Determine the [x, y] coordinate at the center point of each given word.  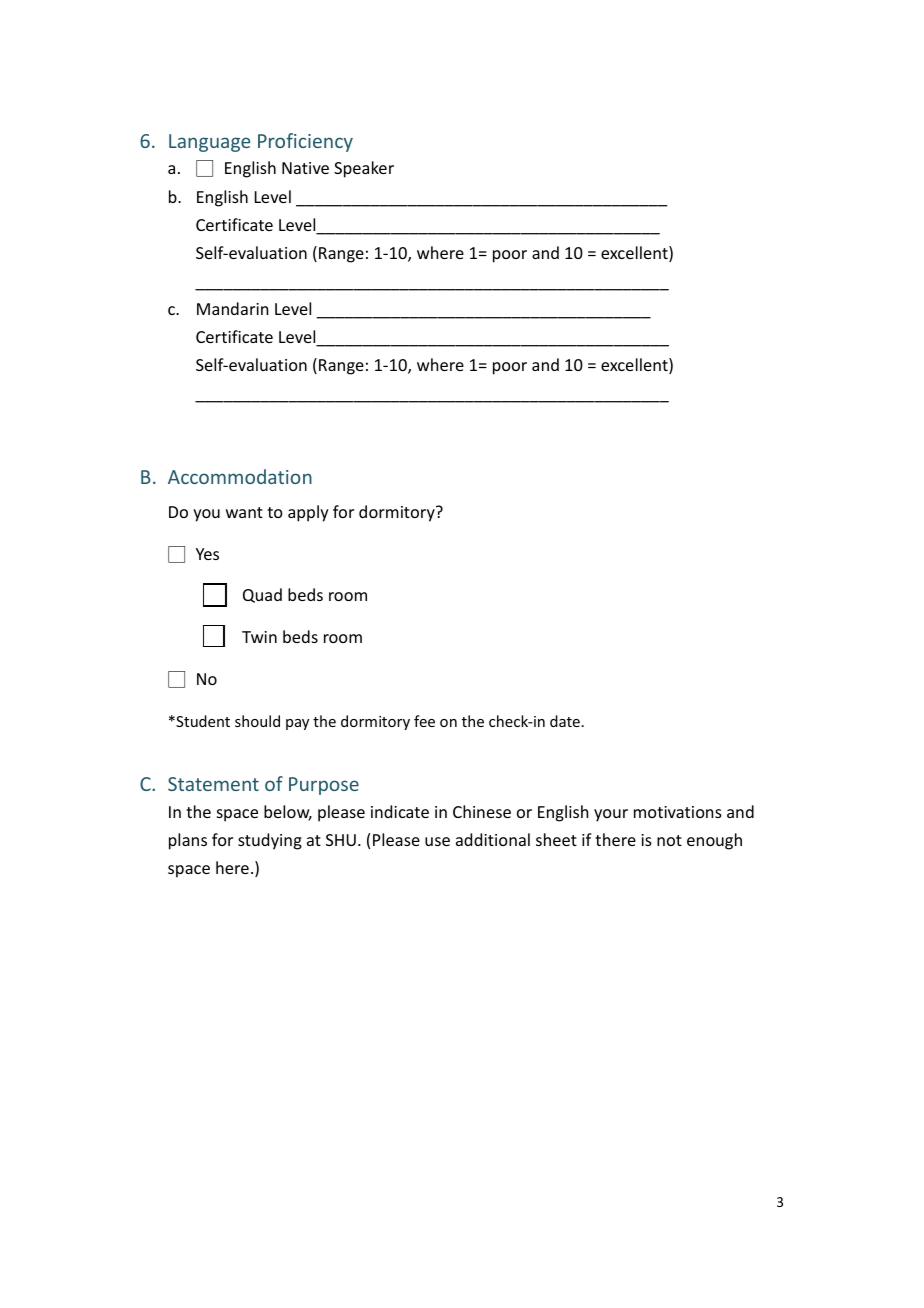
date [565, 721]
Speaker [364, 169]
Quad [262, 595]
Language [209, 143]
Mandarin [232, 308]
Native [305, 168]
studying [270, 841]
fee [424, 721]
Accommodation [240, 476]
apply [308, 513]
